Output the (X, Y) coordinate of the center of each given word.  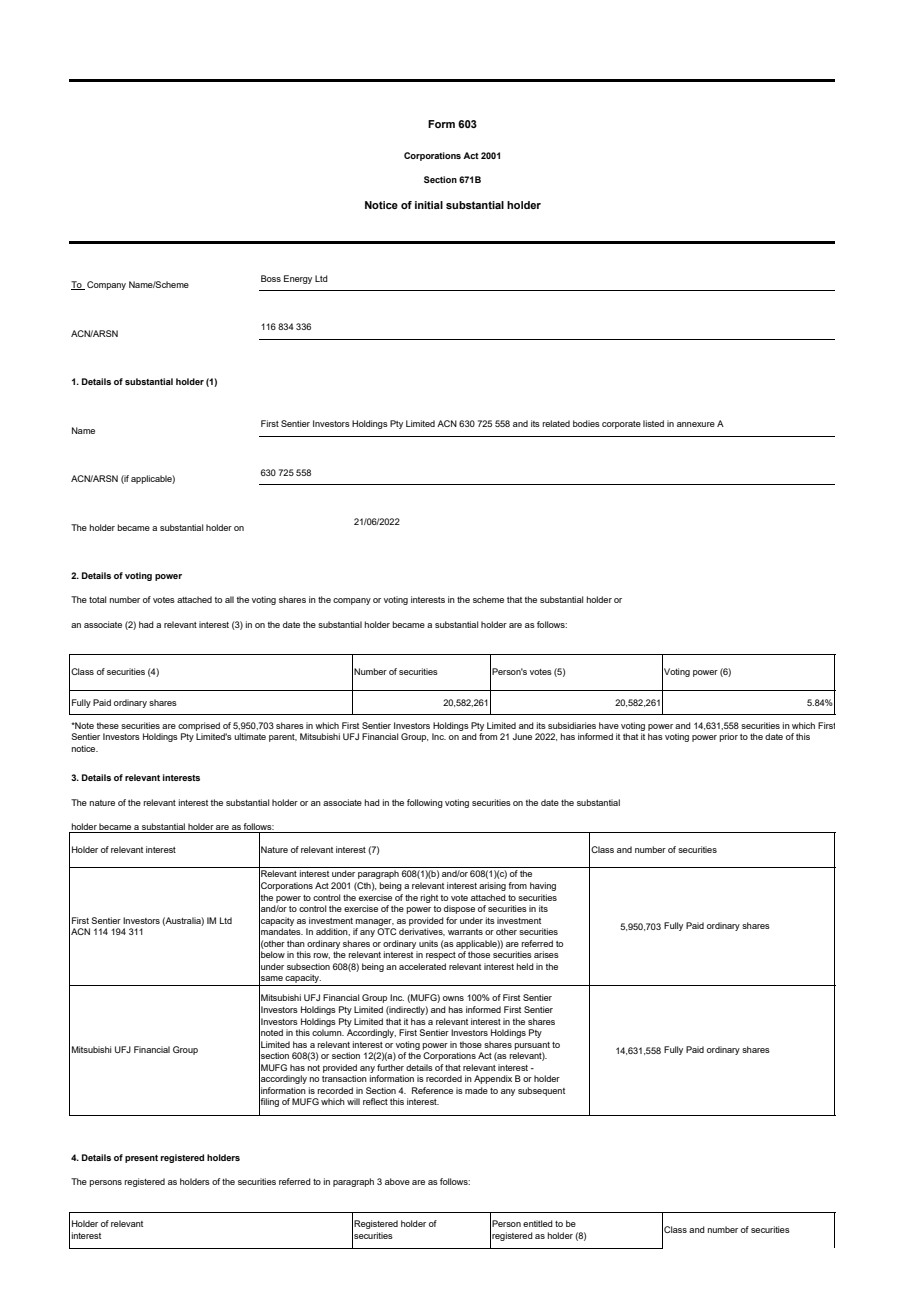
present (141, 1159)
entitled (538, 1223)
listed (653, 423)
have (609, 725)
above (397, 1181)
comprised (199, 726)
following (425, 803)
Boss (271, 278)
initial (429, 205)
